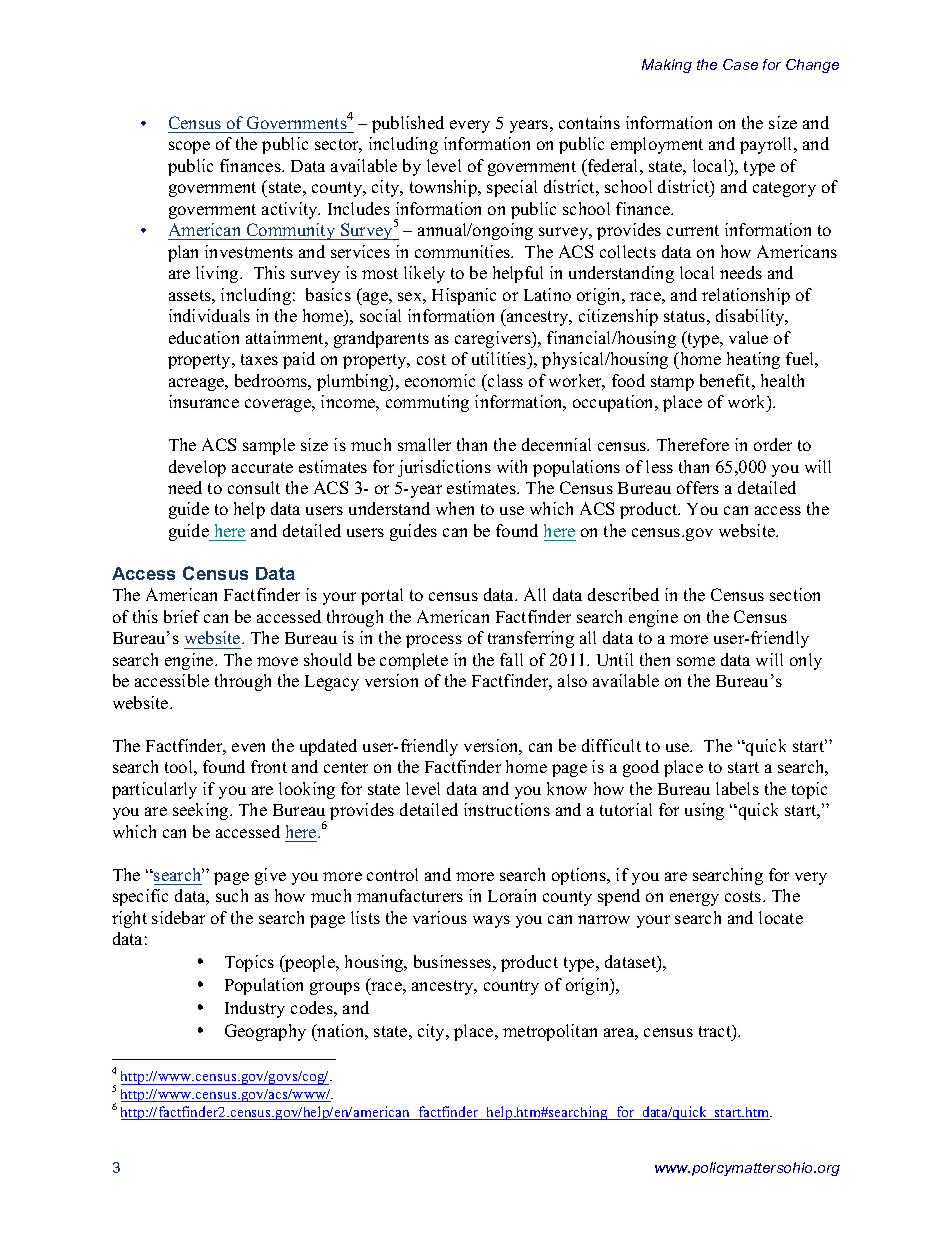  I want to click on section, so click(795, 594).
